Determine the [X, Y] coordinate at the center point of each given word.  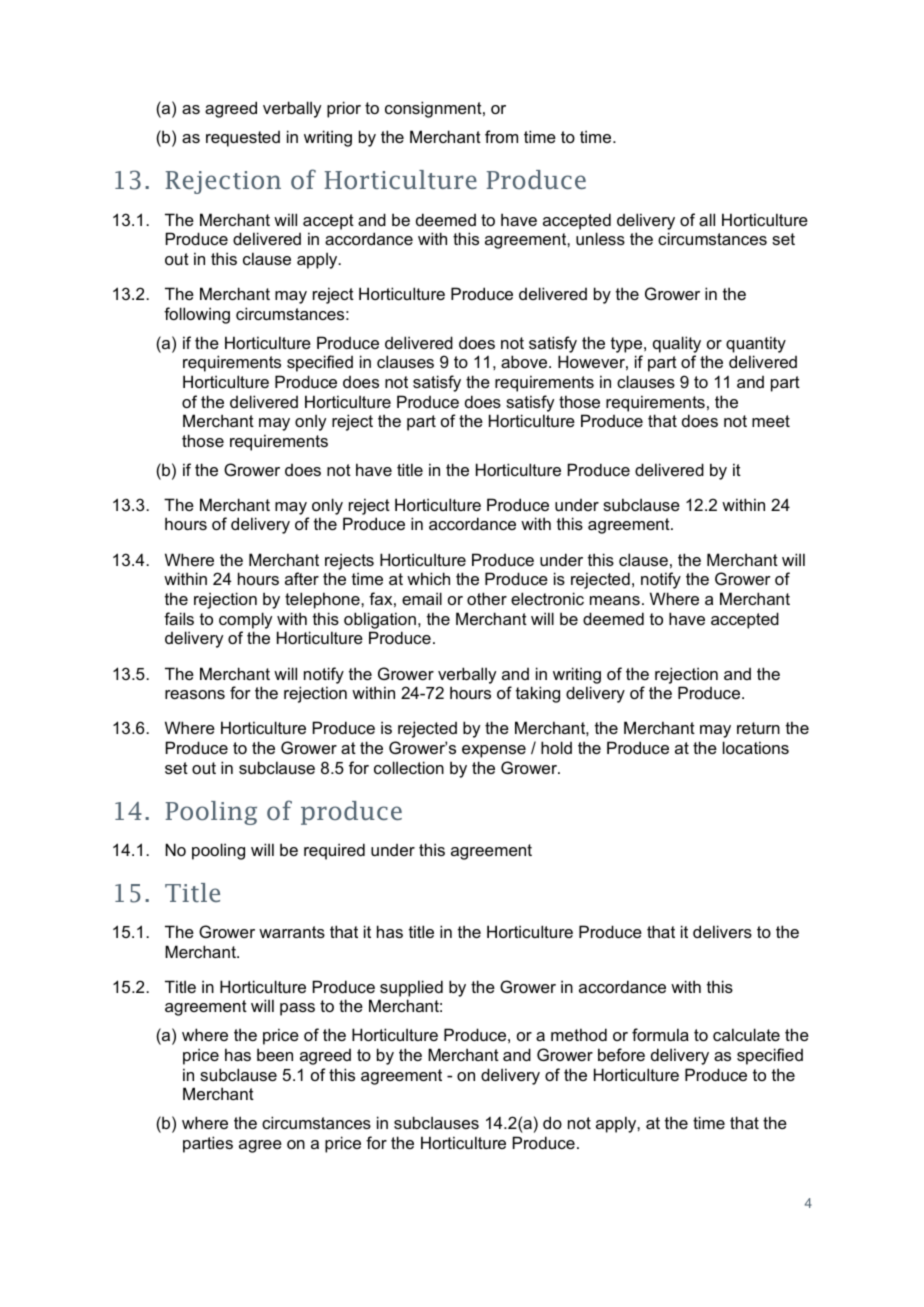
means [615, 600]
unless [600, 238]
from [501, 136]
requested [243, 139]
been [275, 1054]
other [487, 598]
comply [245, 620]
